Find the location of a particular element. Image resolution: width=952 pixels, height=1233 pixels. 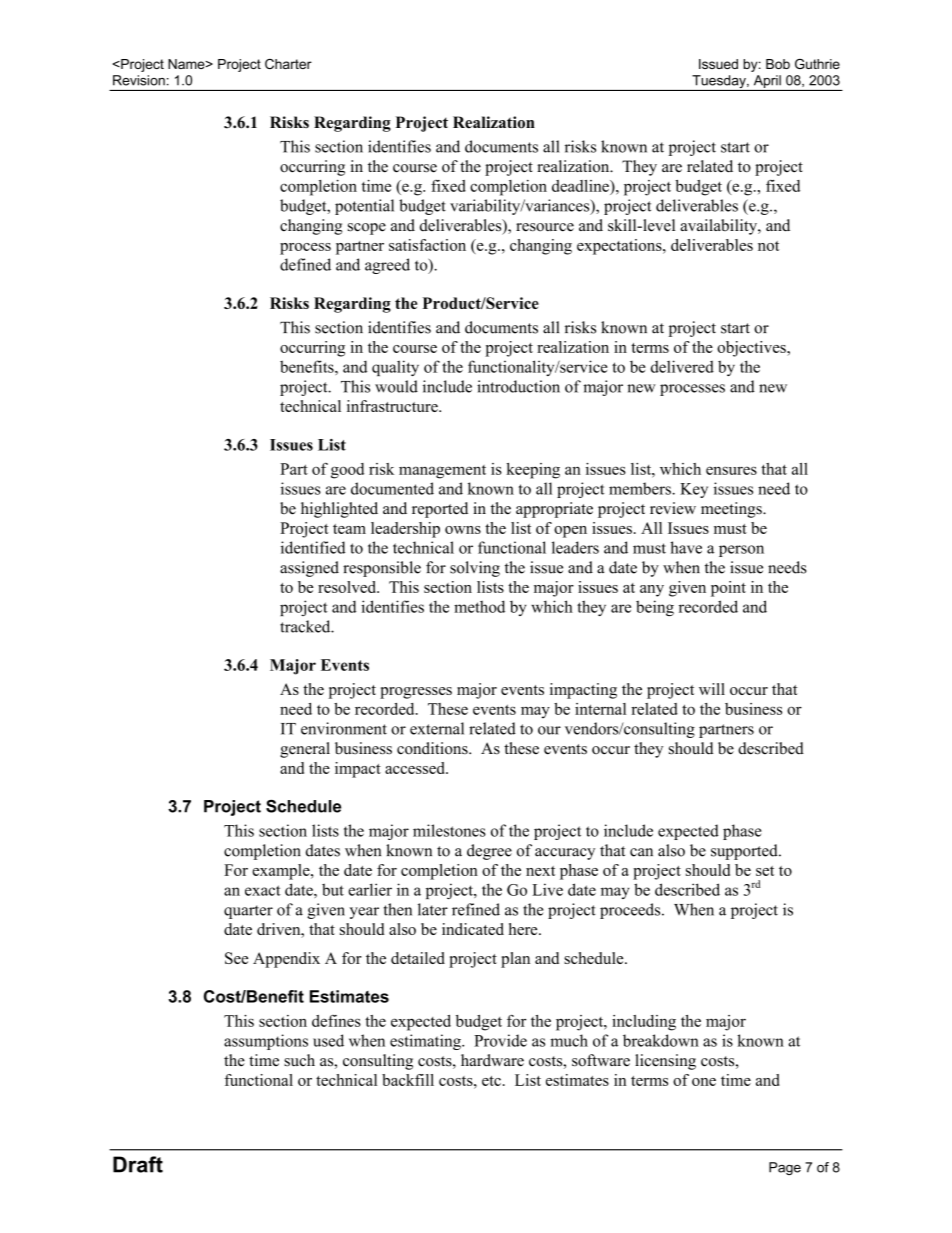

general is located at coordinates (305, 750).
